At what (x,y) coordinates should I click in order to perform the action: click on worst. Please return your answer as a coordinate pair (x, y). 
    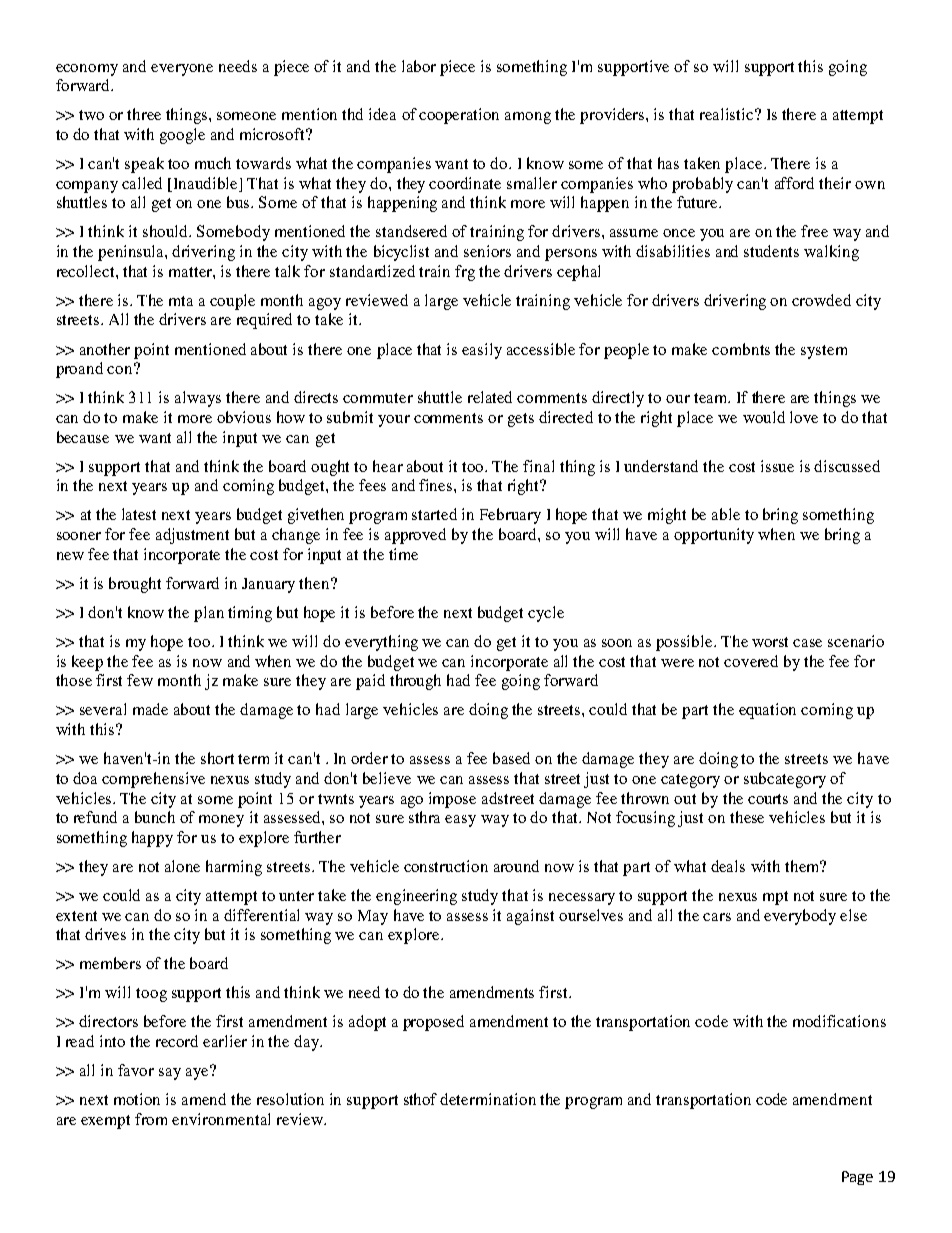
    Looking at the image, I should click on (770, 642).
